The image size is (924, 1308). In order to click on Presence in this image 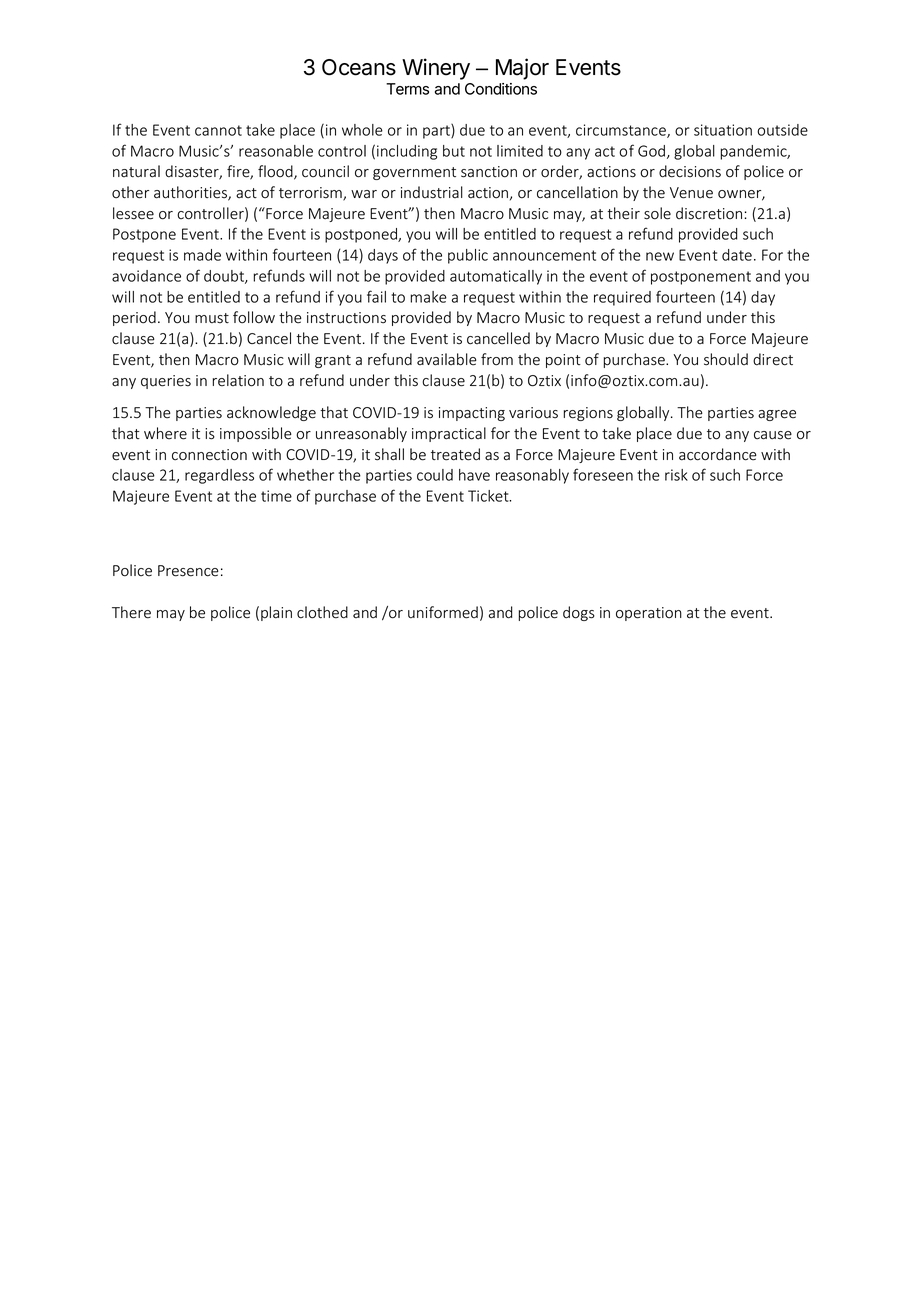, I will do `click(188, 571)`.
